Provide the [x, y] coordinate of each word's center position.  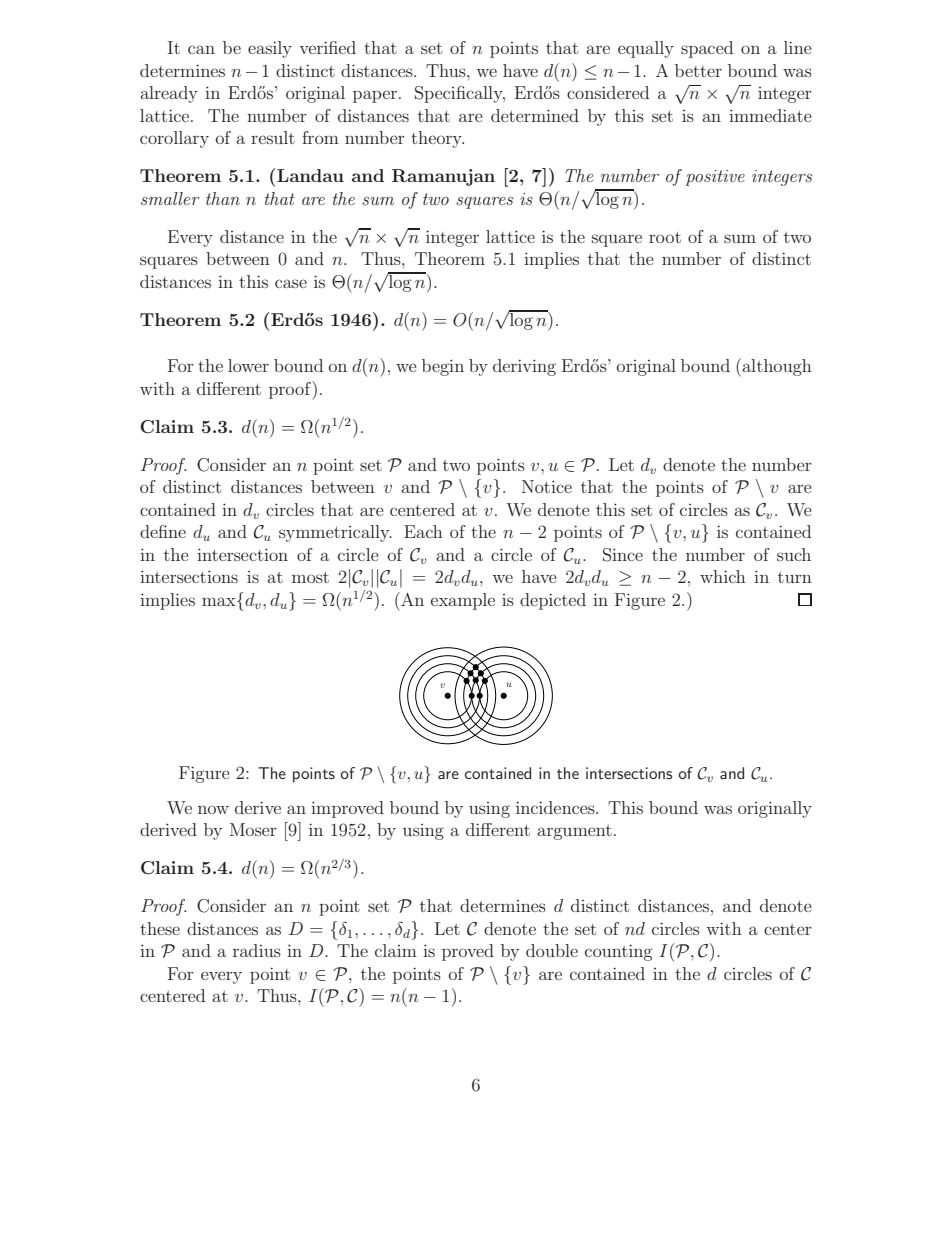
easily [270, 49]
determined [535, 115]
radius [257, 950]
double [552, 950]
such [794, 554]
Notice [547, 486]
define [163, 531]
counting [618, 952]
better [698, 70]
